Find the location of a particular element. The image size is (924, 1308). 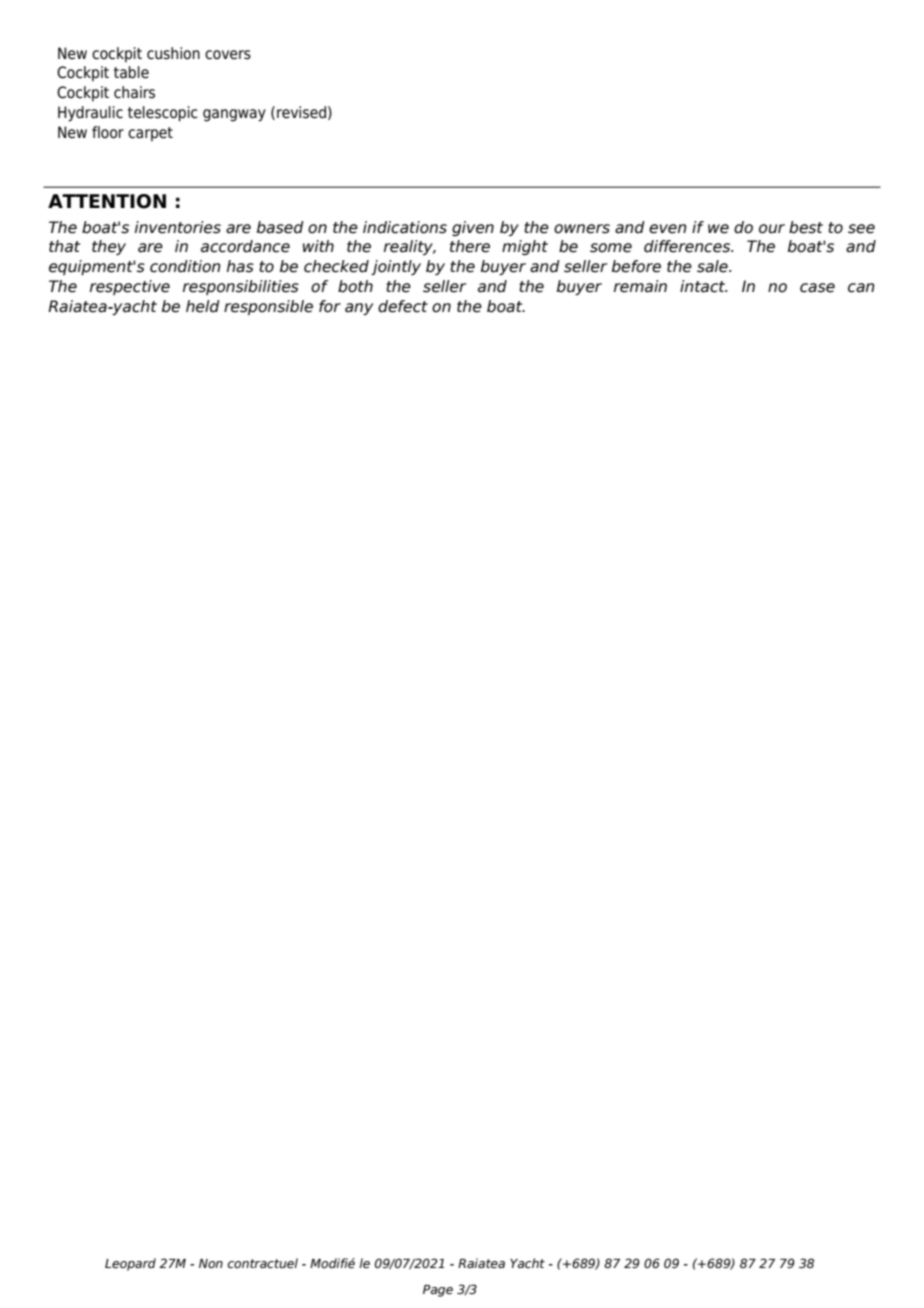

revised is located at coordinates (301, 112).
